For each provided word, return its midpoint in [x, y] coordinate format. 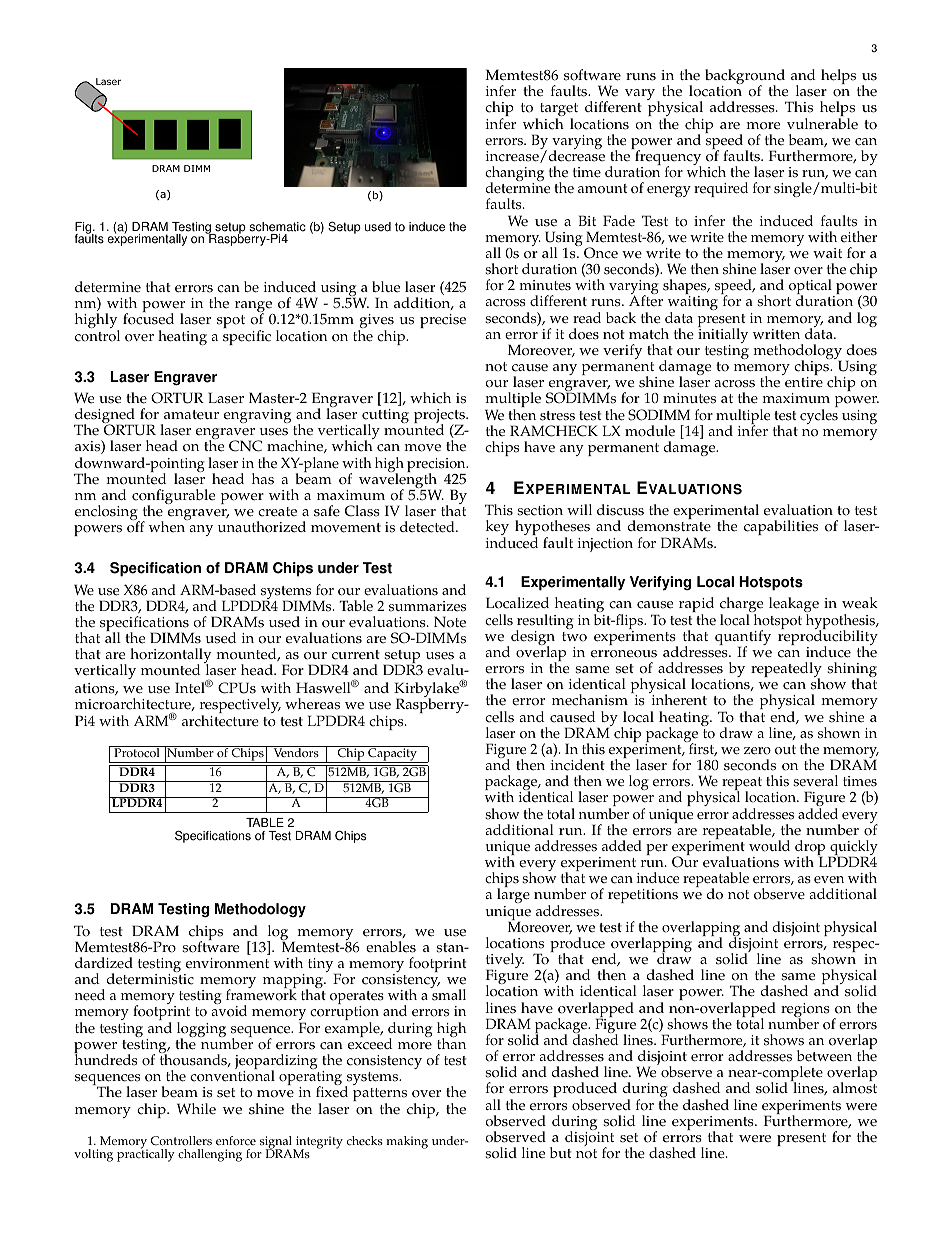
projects [440, 417]
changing [514, 175]
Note [450, 622]
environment [227, 963]
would [769, 846]
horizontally [171, 657]
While [196, 1109]
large [513, 897]
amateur [191, 415]
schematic [277, 227]
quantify [743, 639]
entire [804, 382]
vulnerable [822, 124]
